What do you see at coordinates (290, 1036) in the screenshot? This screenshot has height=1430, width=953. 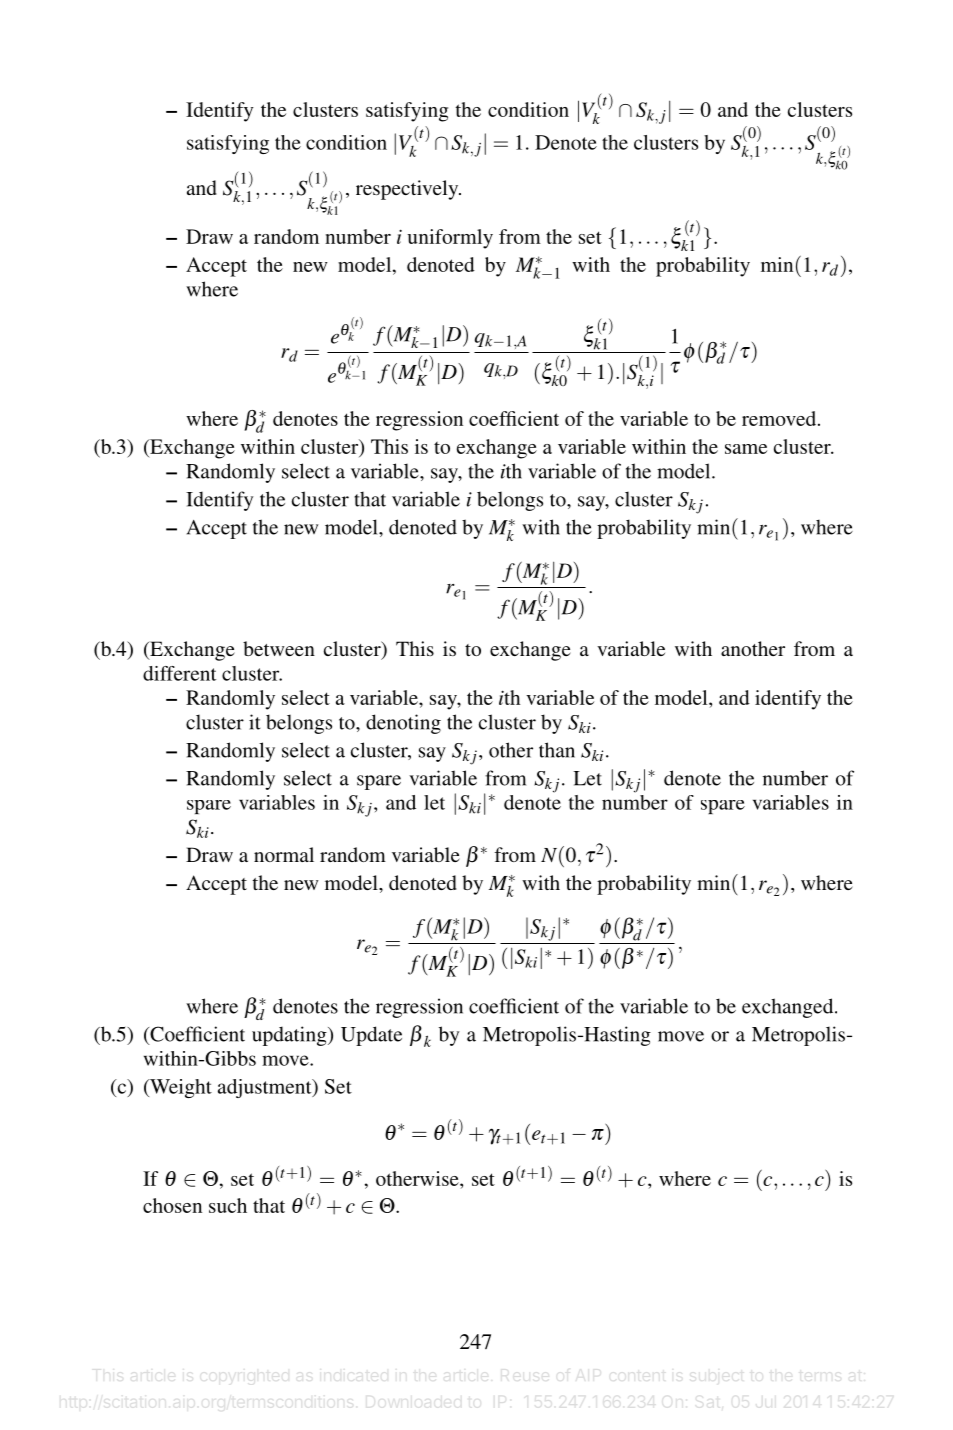 I see `updating` at bounding box center [290, 1036].
